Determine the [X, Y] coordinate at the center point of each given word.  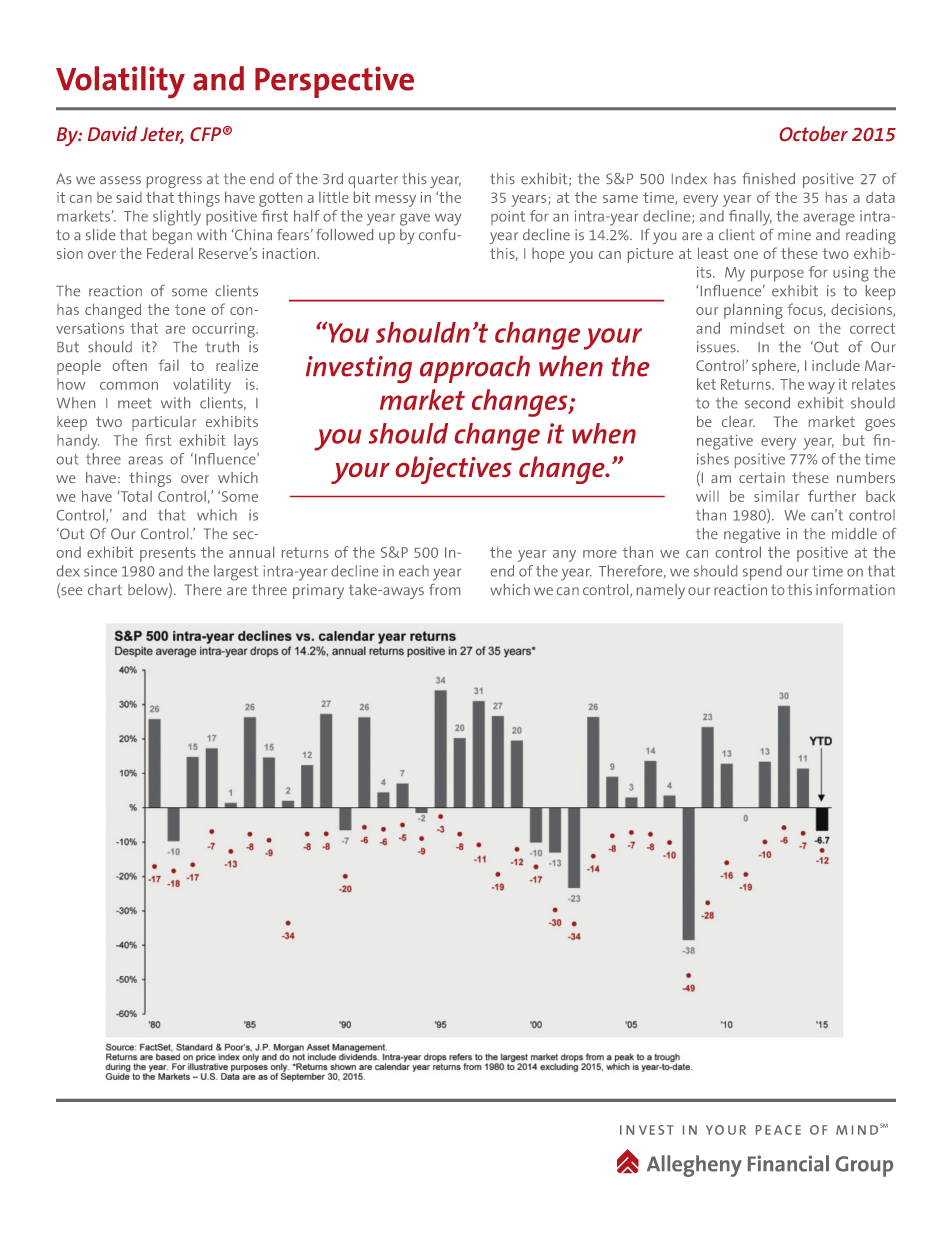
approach [475, 369]
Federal [170, 253]
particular [164, 423]
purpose [777, 276]
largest [236, 573]
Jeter [162, 135]
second [767, 403]
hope [548, 255]
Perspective [334, 82]
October [814, 133]
